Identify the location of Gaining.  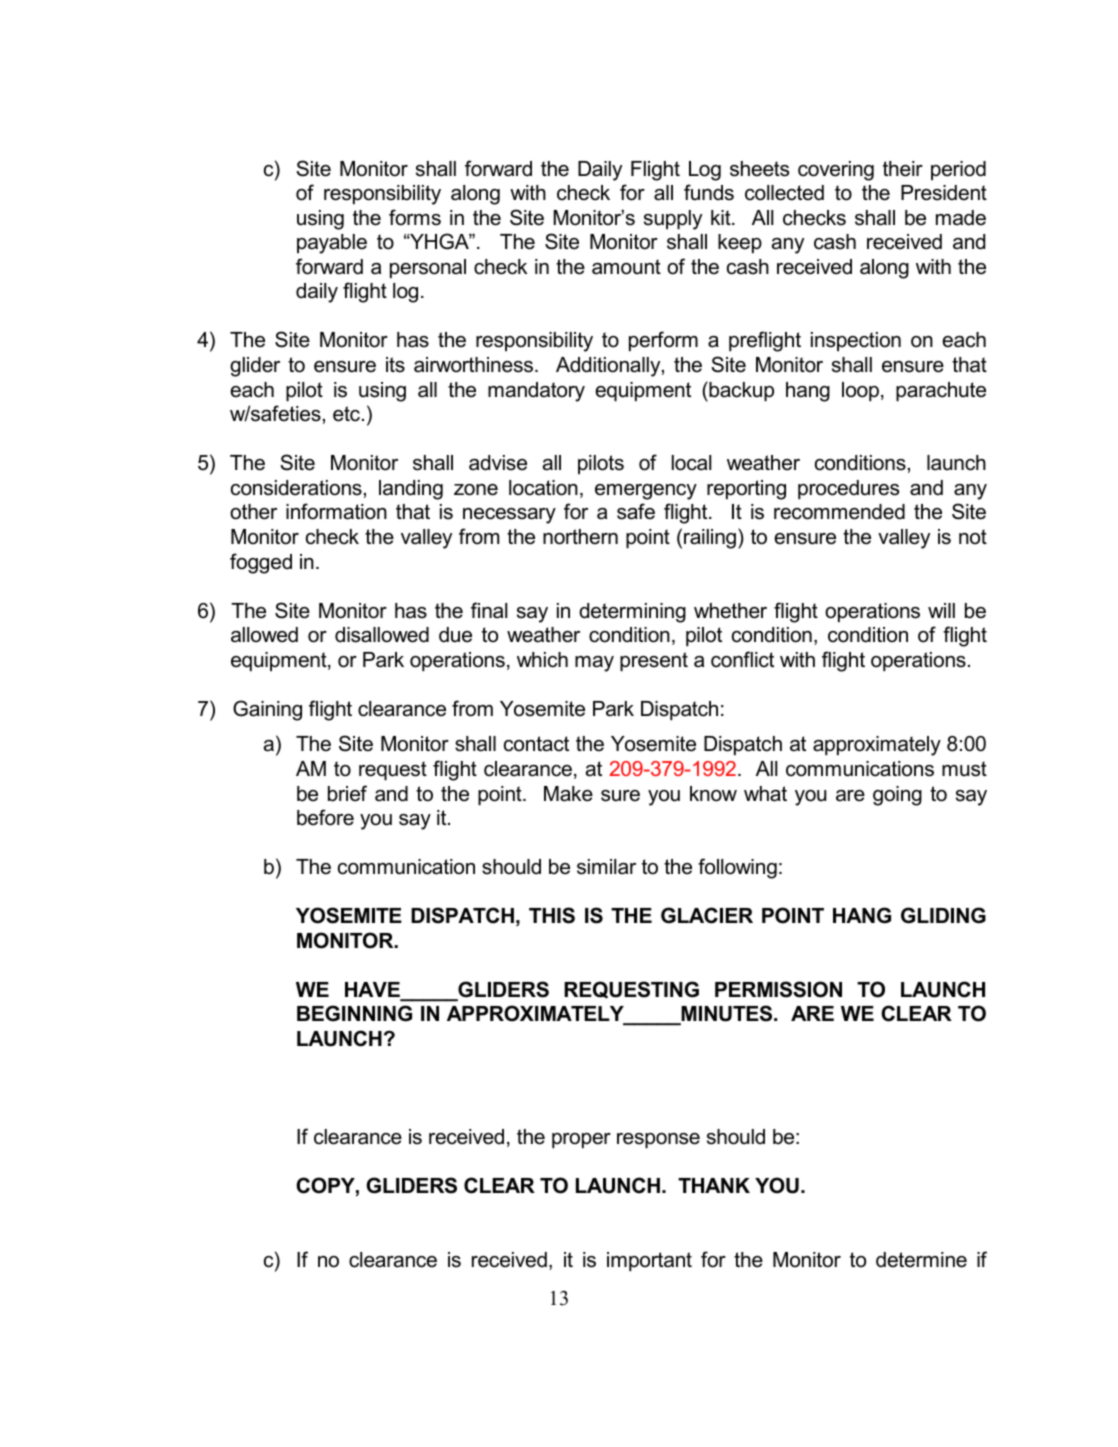
(267, 710).
